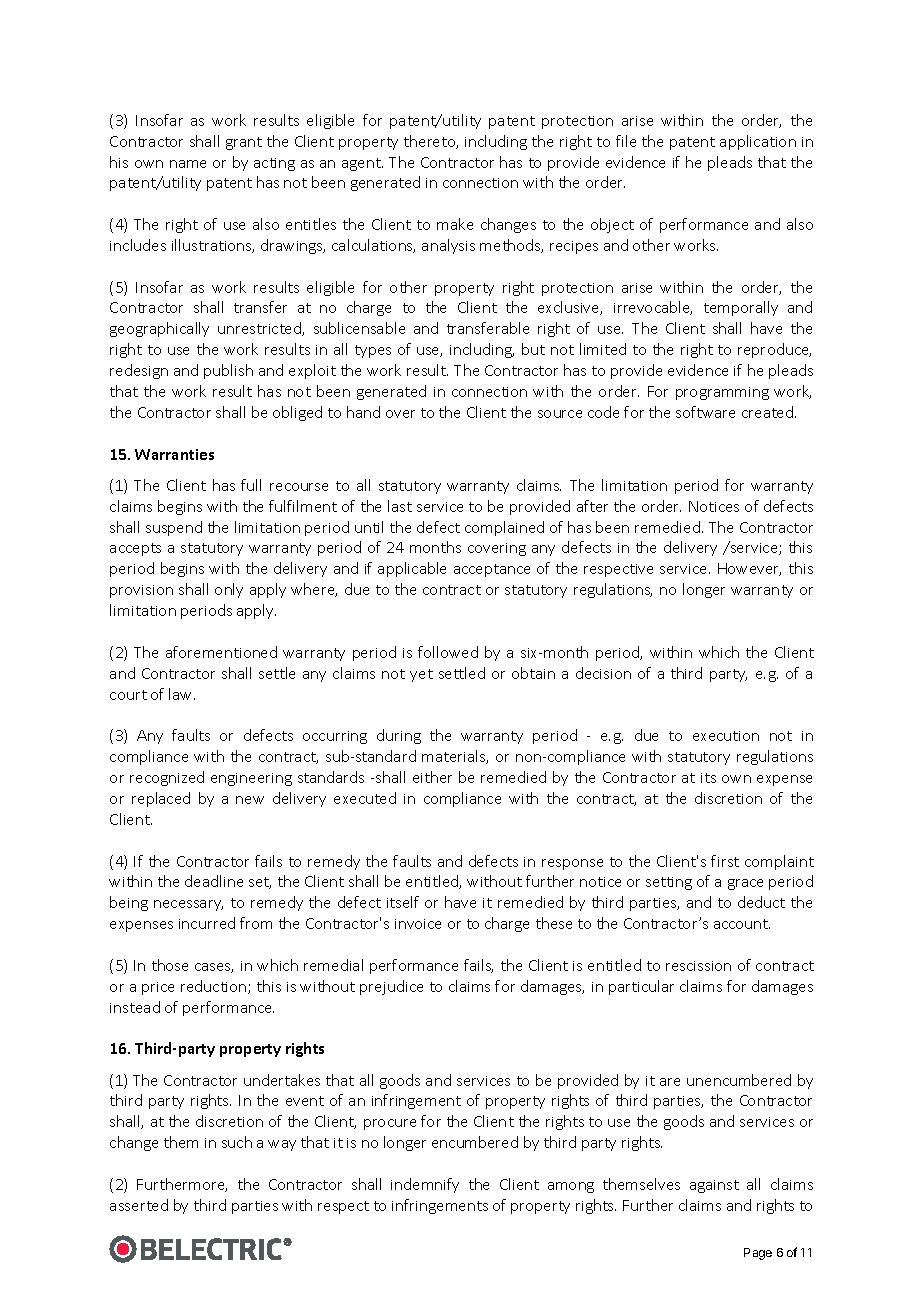 The image size is (924, 1308). I want to click on first, so click(725, 861).
